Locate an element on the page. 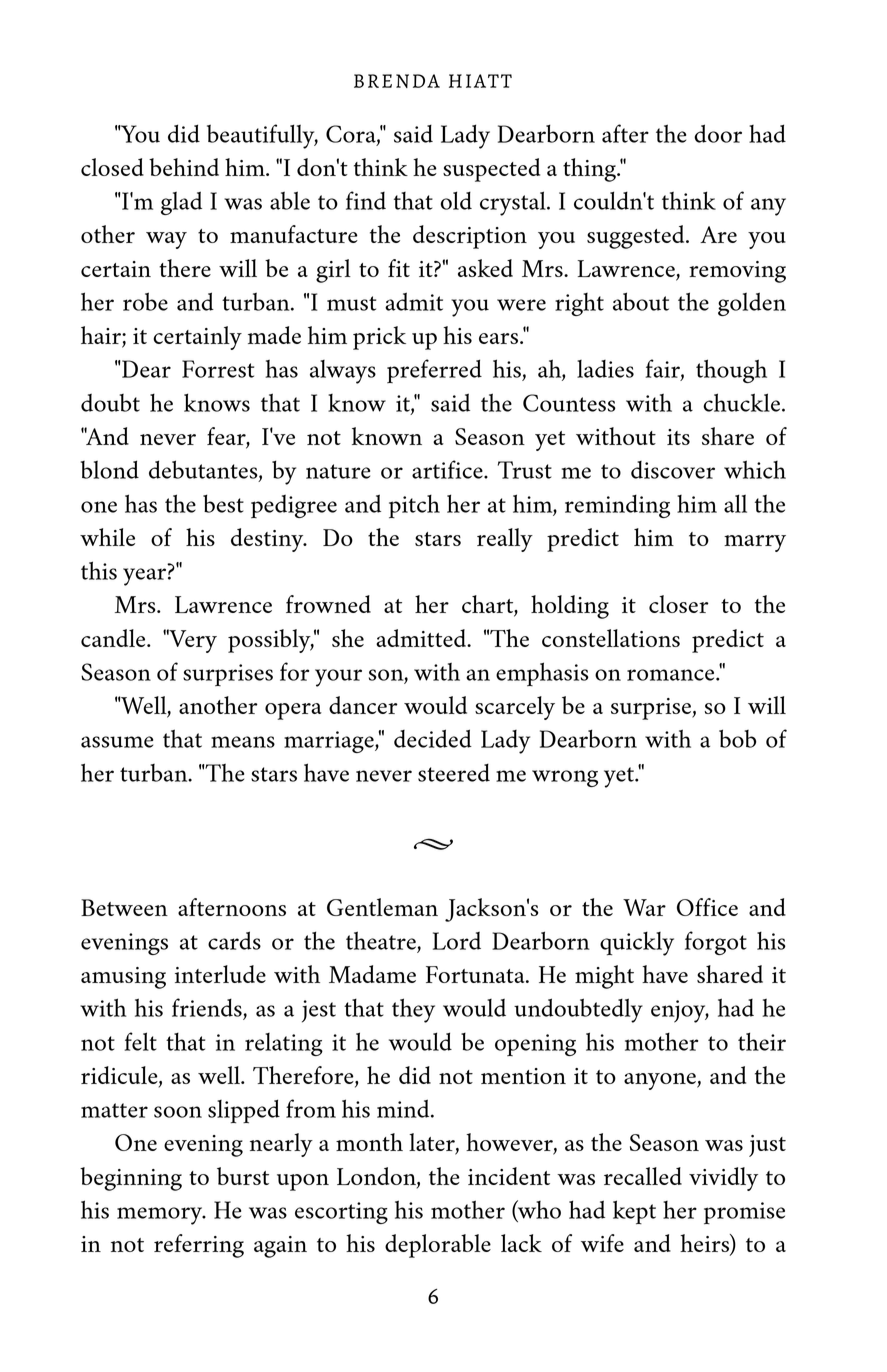 The image size is (887, 1372). assume is located at coordinates (117, 742).
